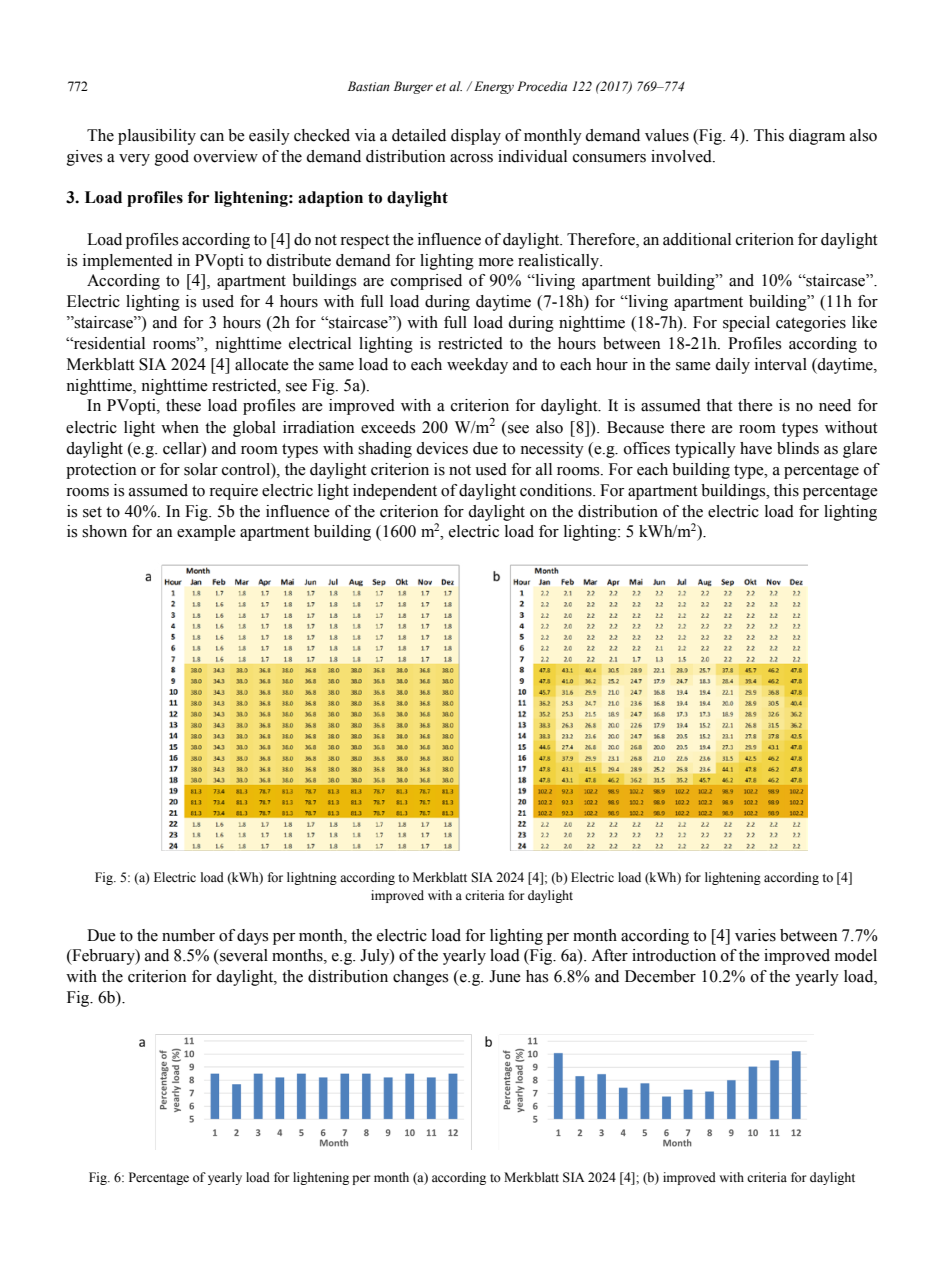 The height and width of the document is (1288, 944). Describe the element at coordinates (477, 366) in the document. I see `weekday` at that location.
